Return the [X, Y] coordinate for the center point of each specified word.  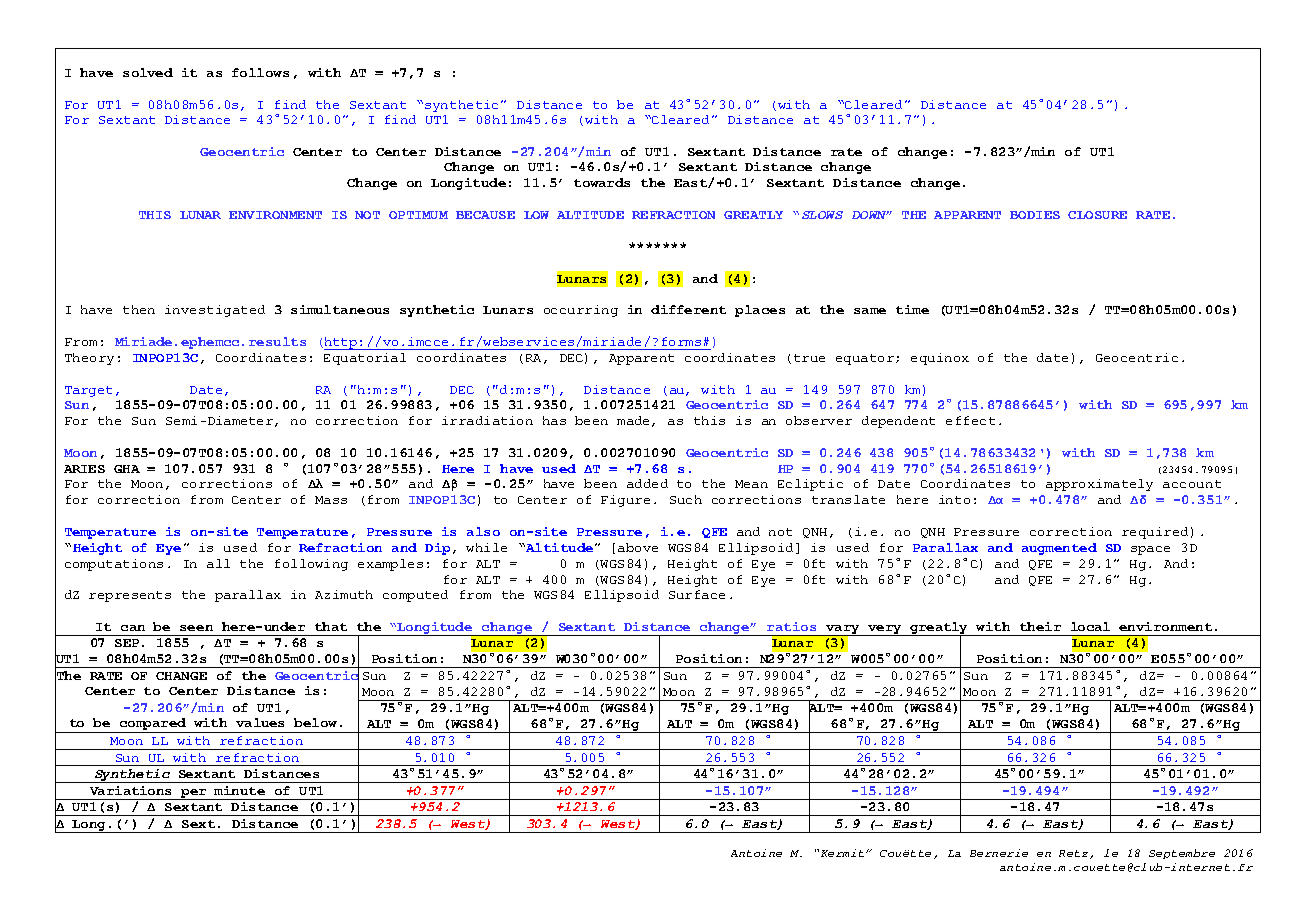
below [315, 722]
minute [239, 790]
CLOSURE [1097, 215]
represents [130, 596]
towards [602, 182]
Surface [697, 594]
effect [970, 420]
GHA [127, 469]
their [1040, 626]
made [635, 421]
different [688, 309]
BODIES [1035, 215]
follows [260, 72]
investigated [215, 311]
